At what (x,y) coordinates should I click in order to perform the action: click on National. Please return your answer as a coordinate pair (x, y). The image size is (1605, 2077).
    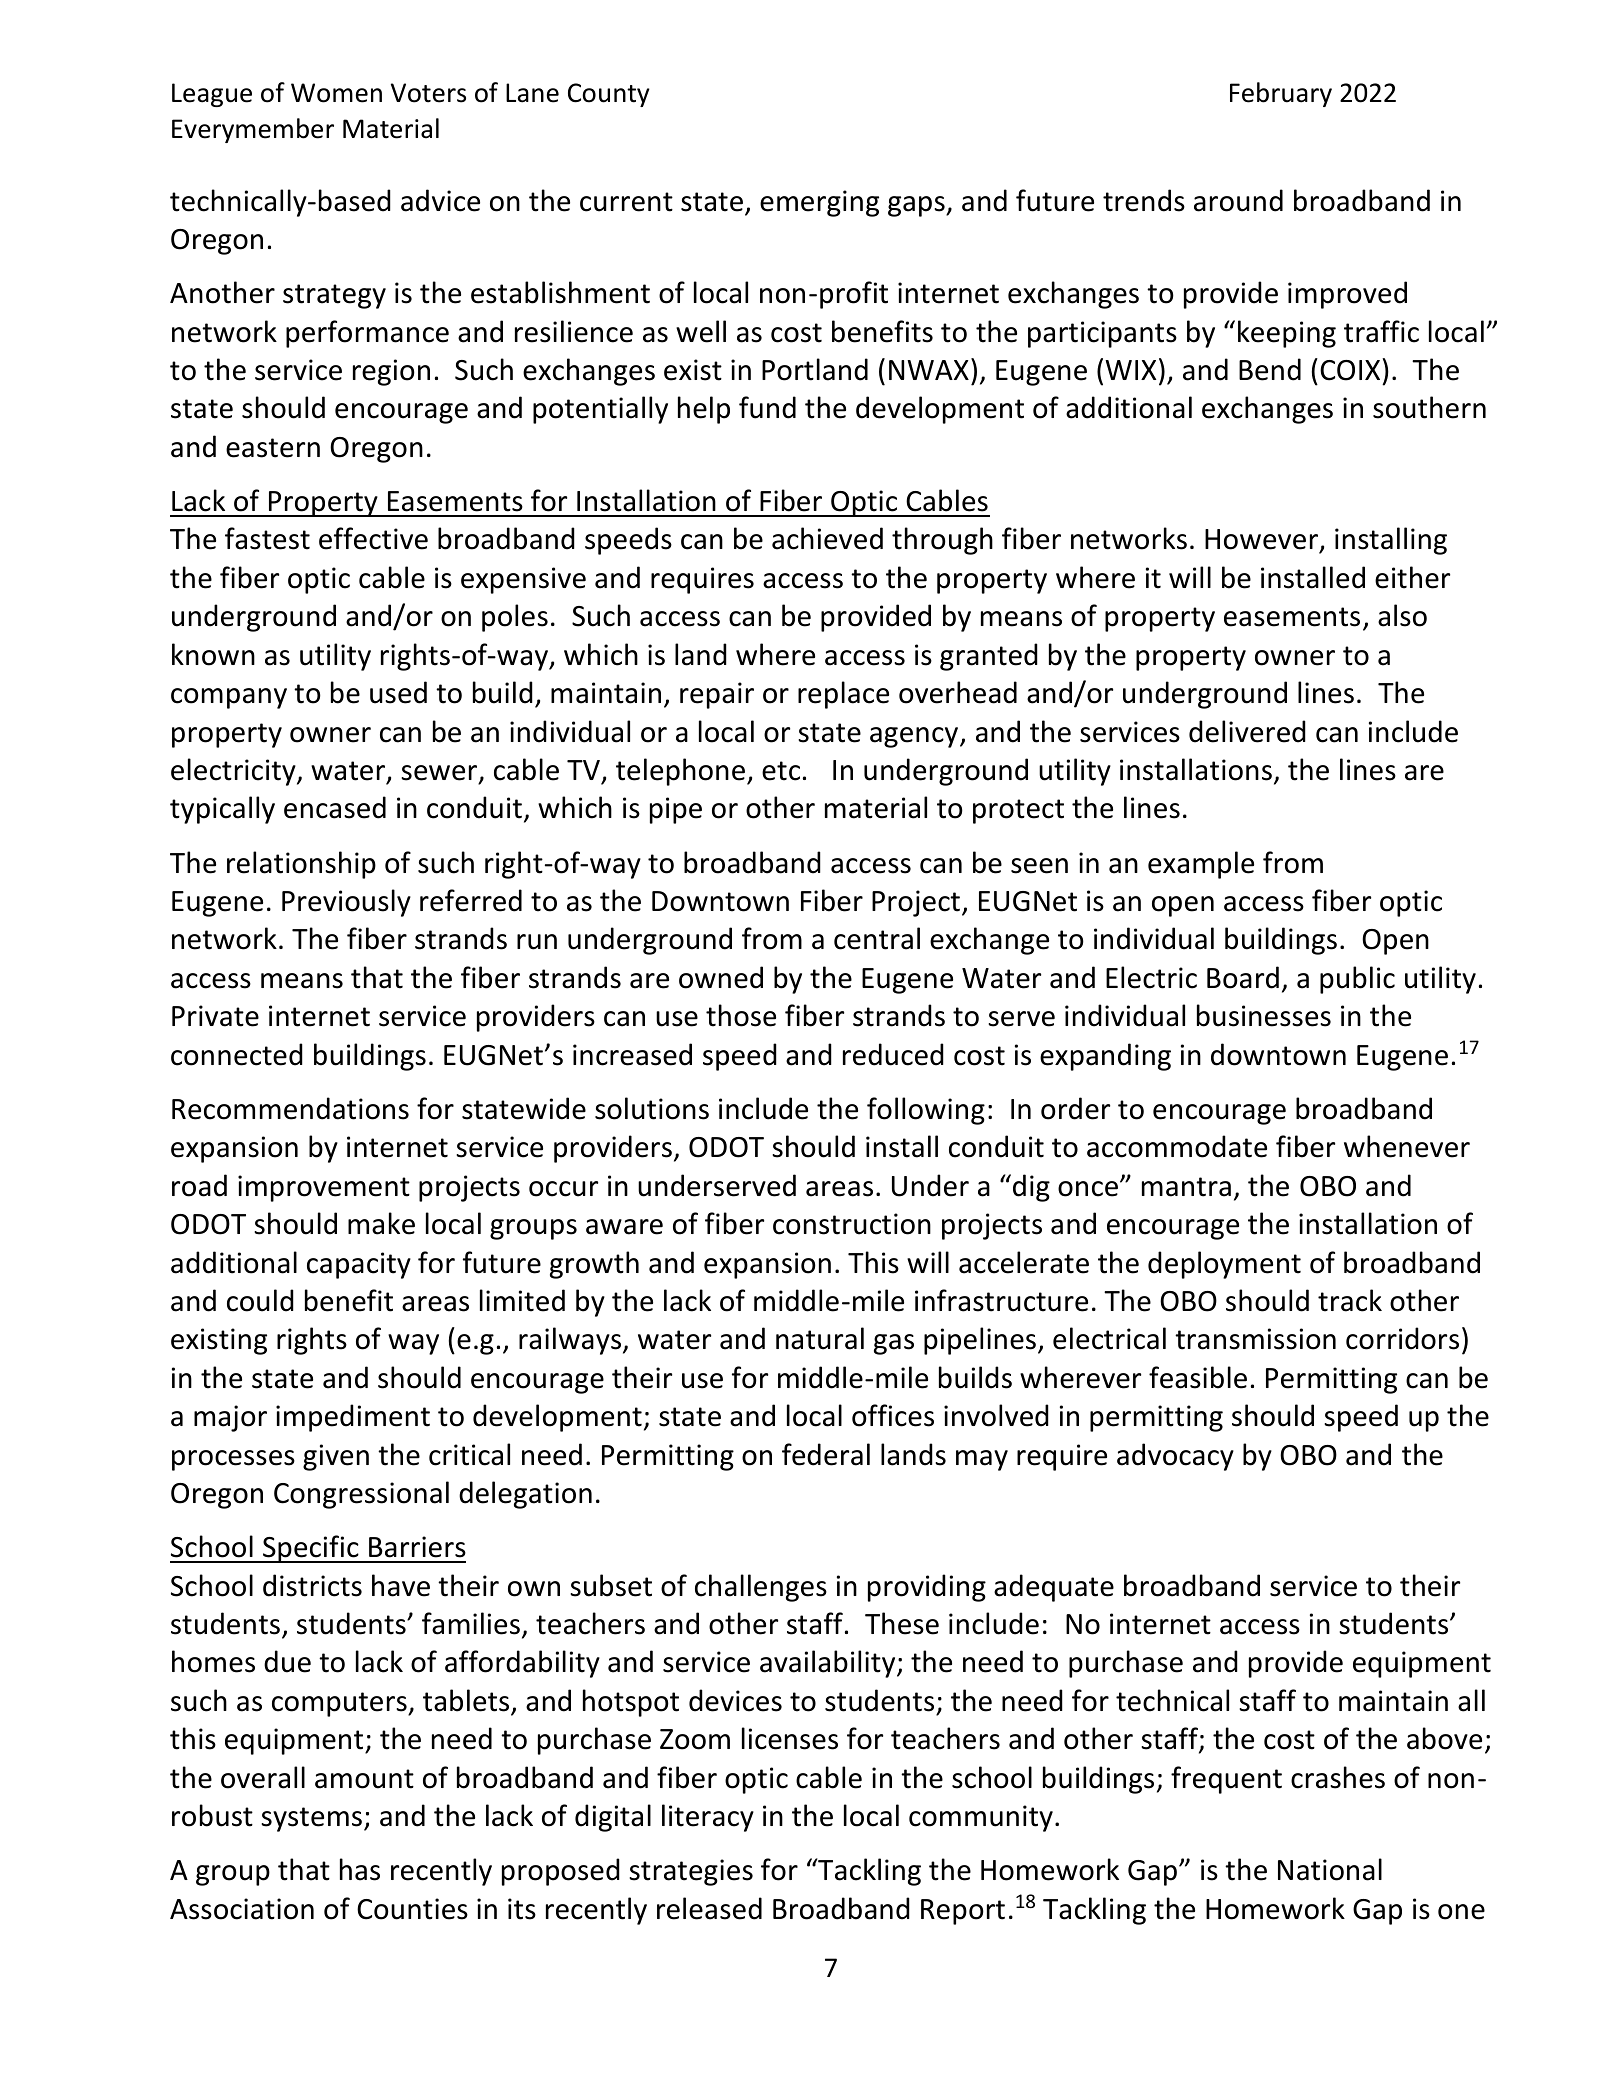
    Looking at the image, I should click on (1330, 1869).
